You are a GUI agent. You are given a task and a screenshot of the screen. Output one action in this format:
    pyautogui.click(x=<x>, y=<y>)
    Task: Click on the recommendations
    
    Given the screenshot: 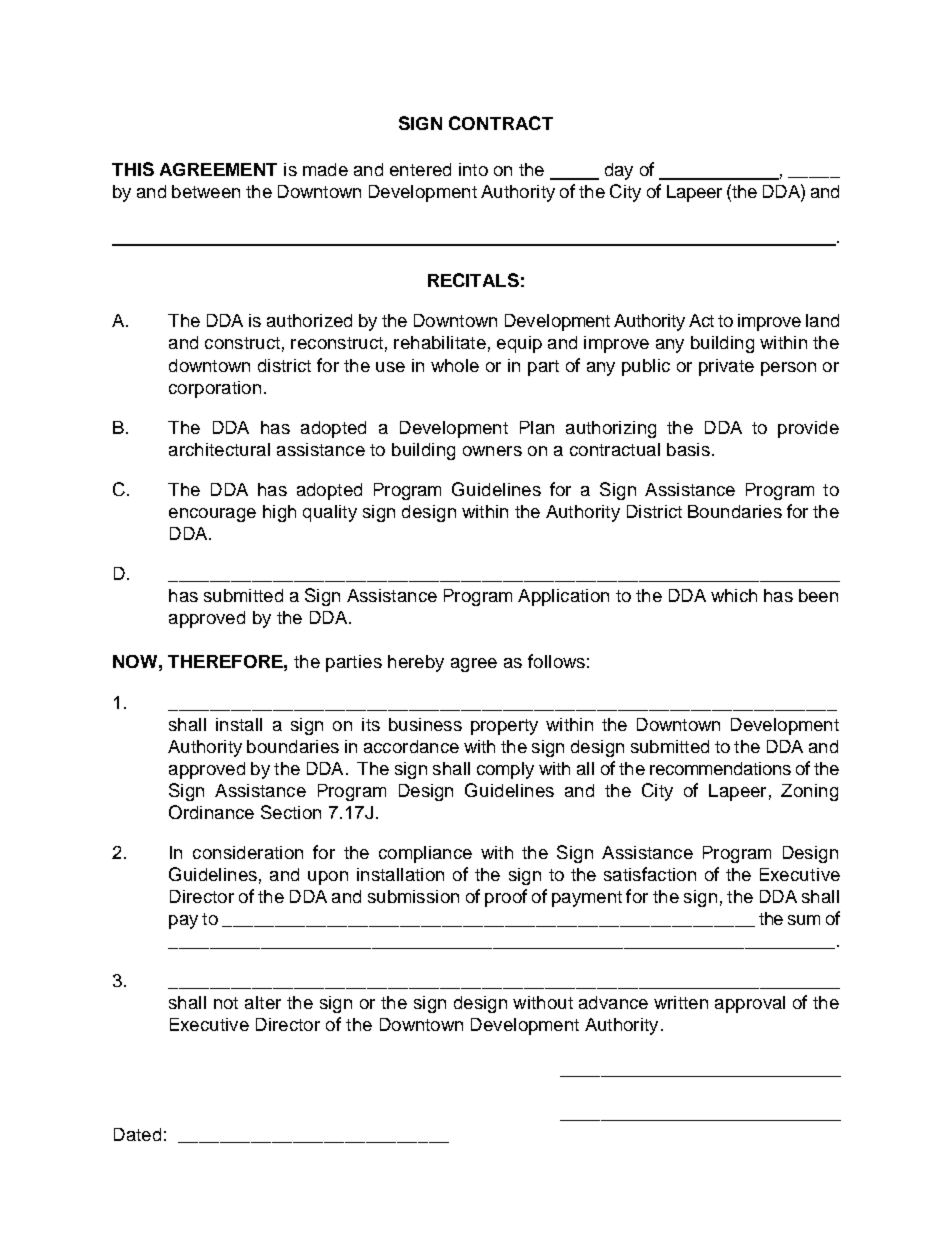 What is the action you would take?
    pyautogui.click(x=720, y=768)
